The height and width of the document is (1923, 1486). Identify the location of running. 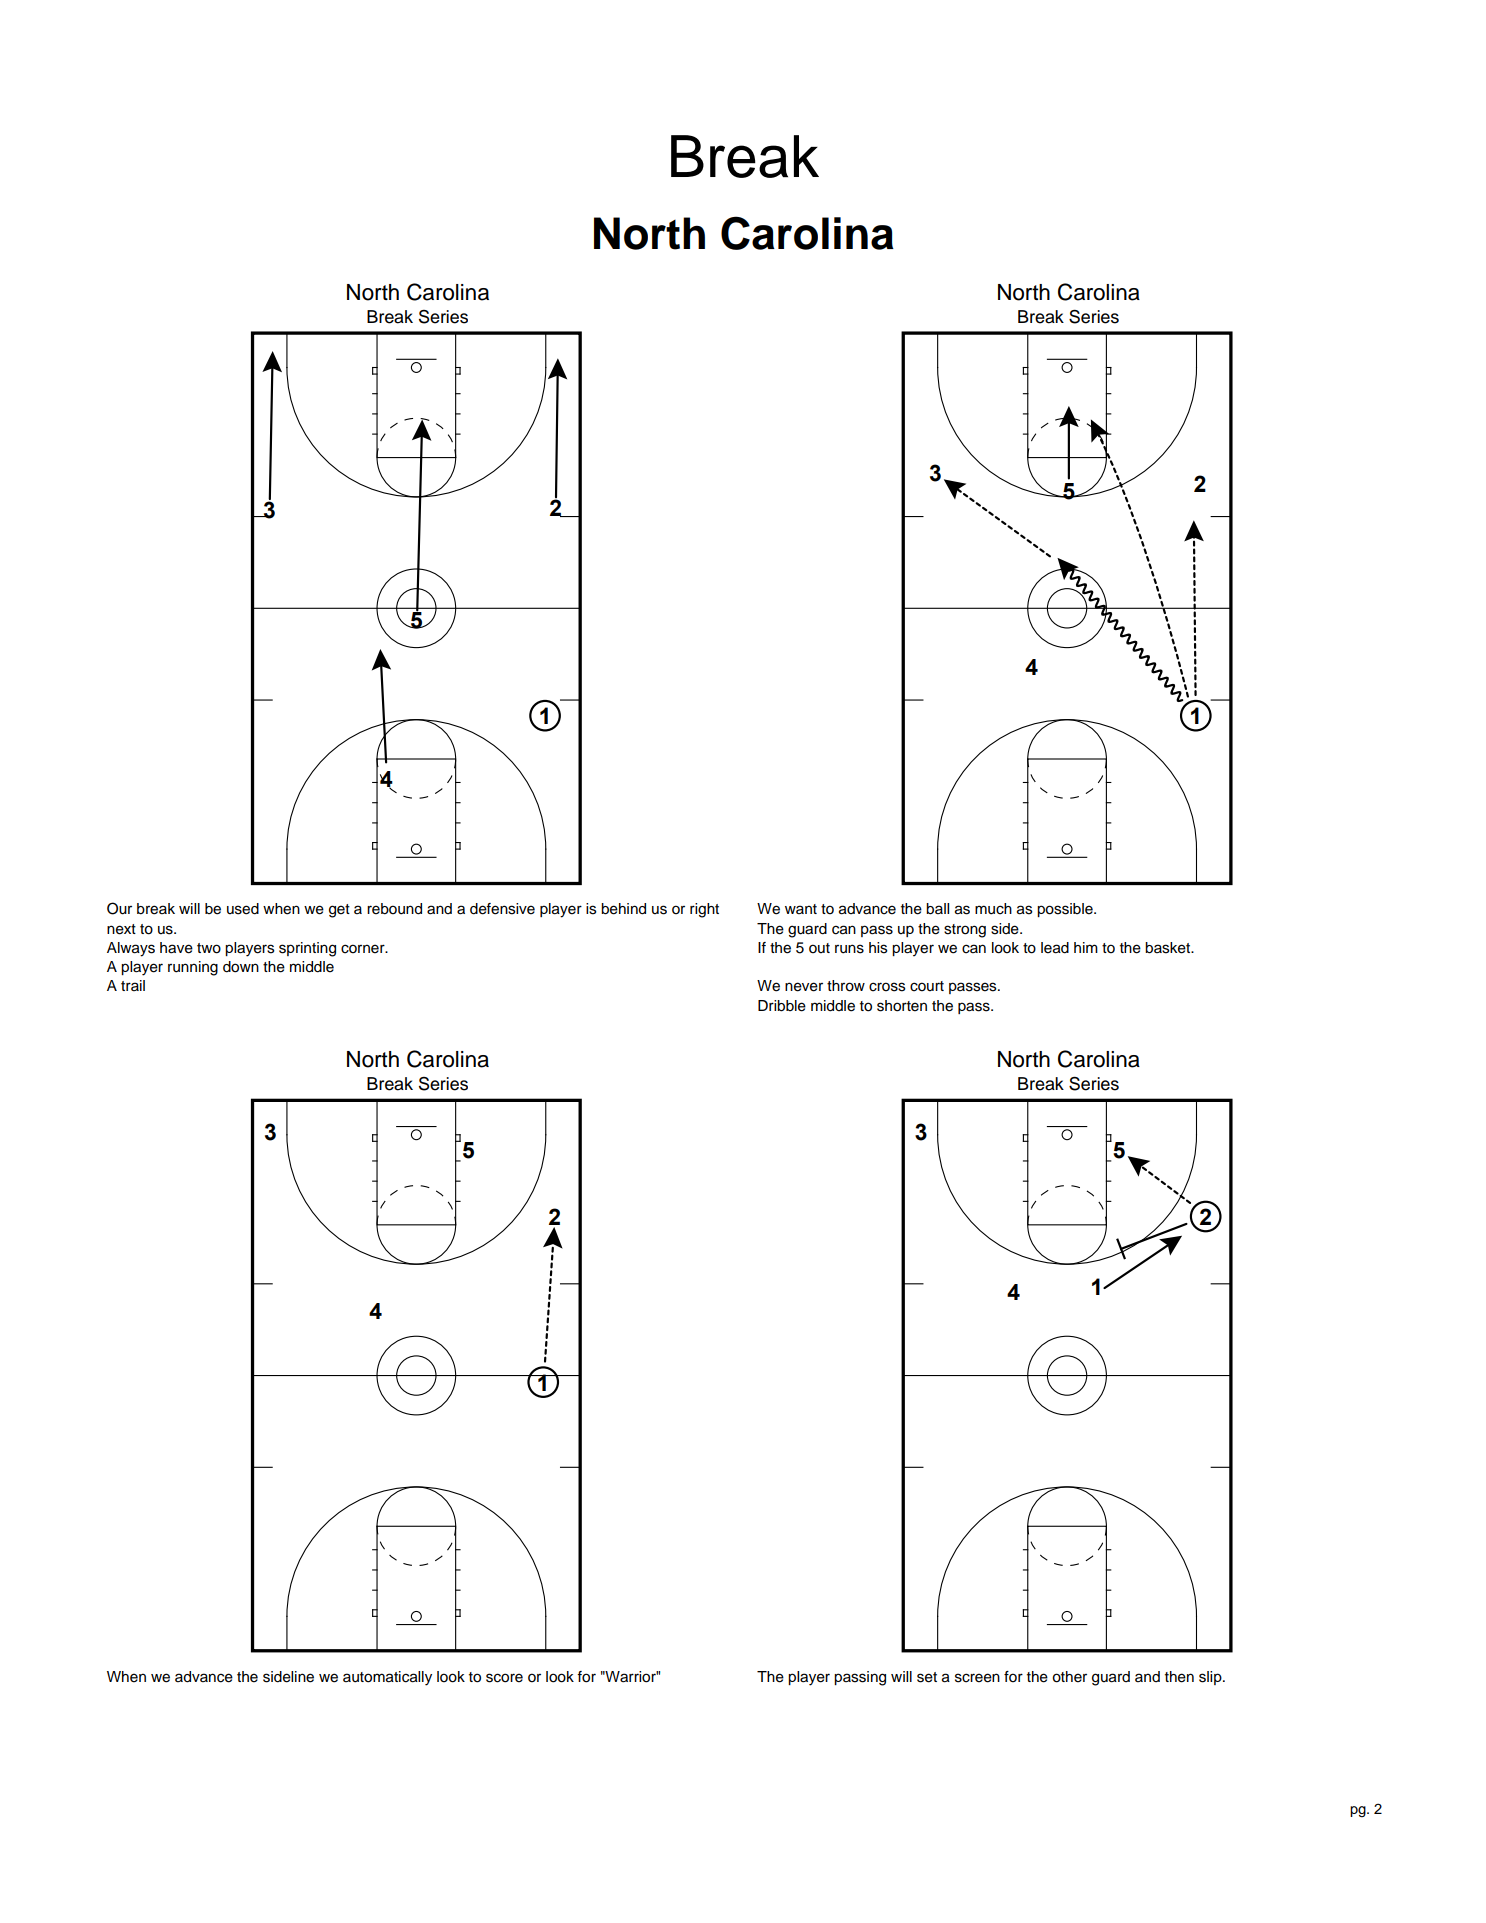
(193, 968).
